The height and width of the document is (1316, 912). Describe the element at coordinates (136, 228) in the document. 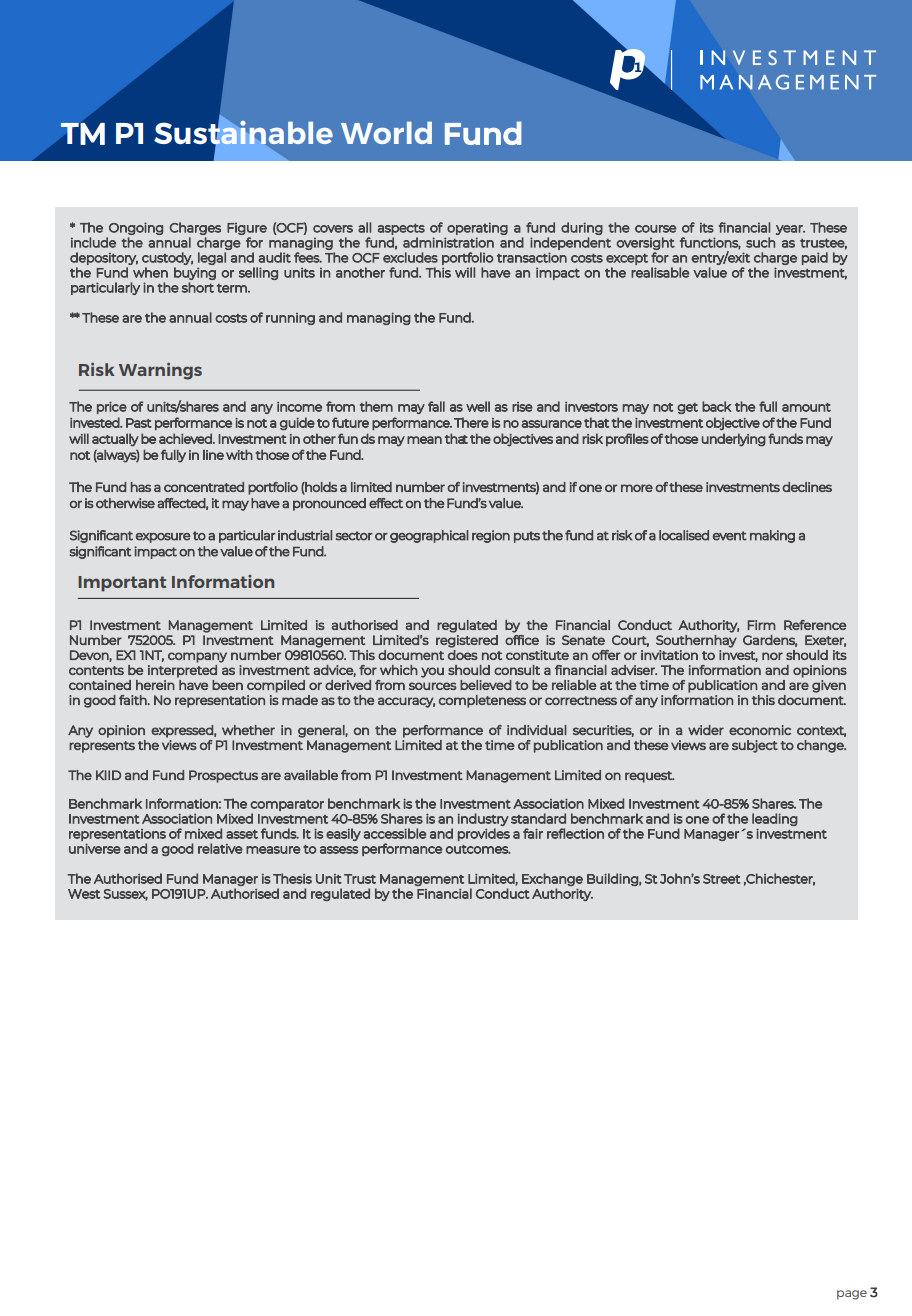

I see `Ongoing` at that location.
